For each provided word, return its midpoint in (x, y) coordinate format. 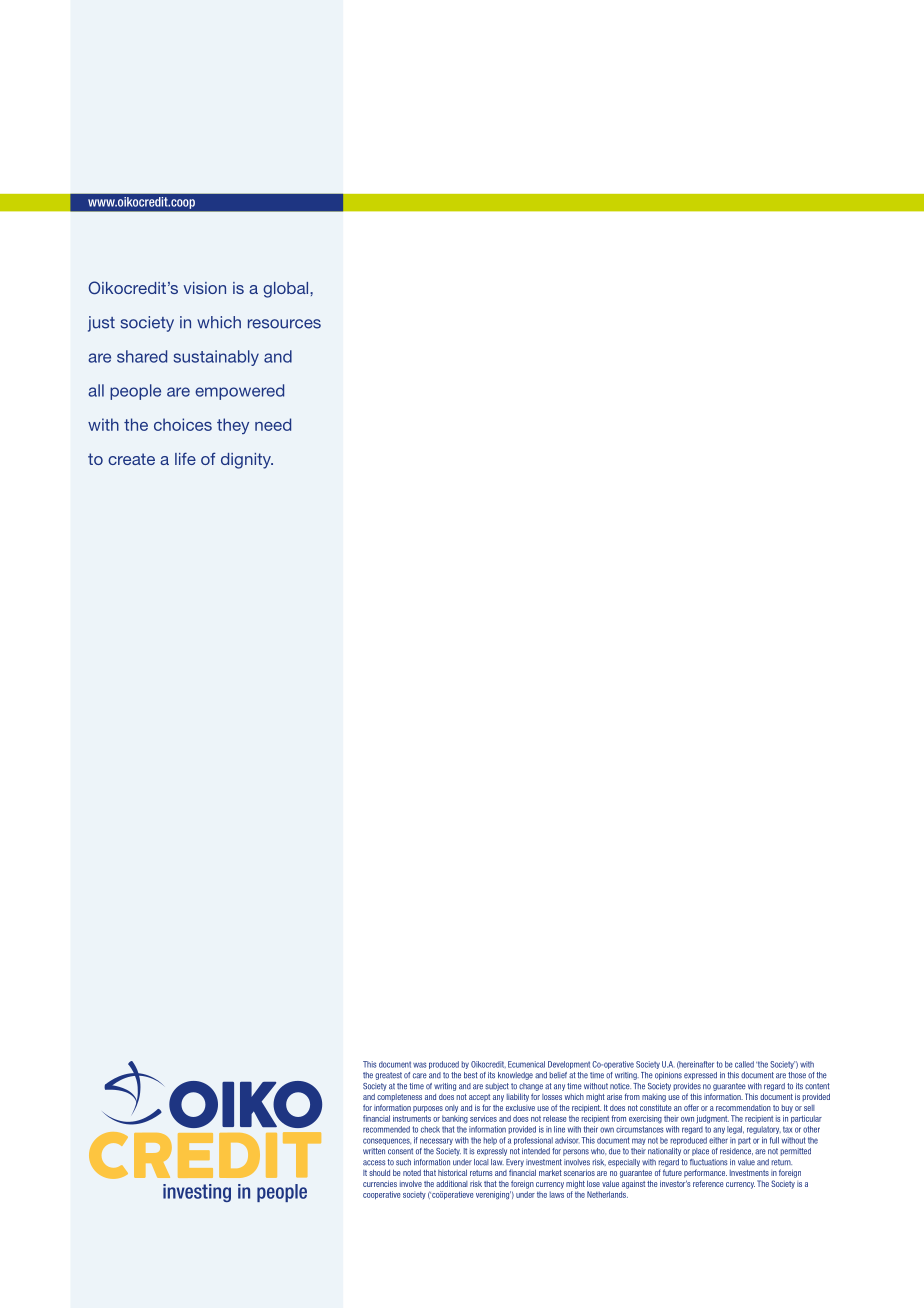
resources (284, 324)
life (185, 458)
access (374, 1163)
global (287, 290)
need (273, 424)
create (131, 459)
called (744, 1064)
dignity (247, 461)
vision (204, 288)
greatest (388, 1076)
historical (452, 1172)
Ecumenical (526, 1064)
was (419, 1065)
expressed (700, 1076)
